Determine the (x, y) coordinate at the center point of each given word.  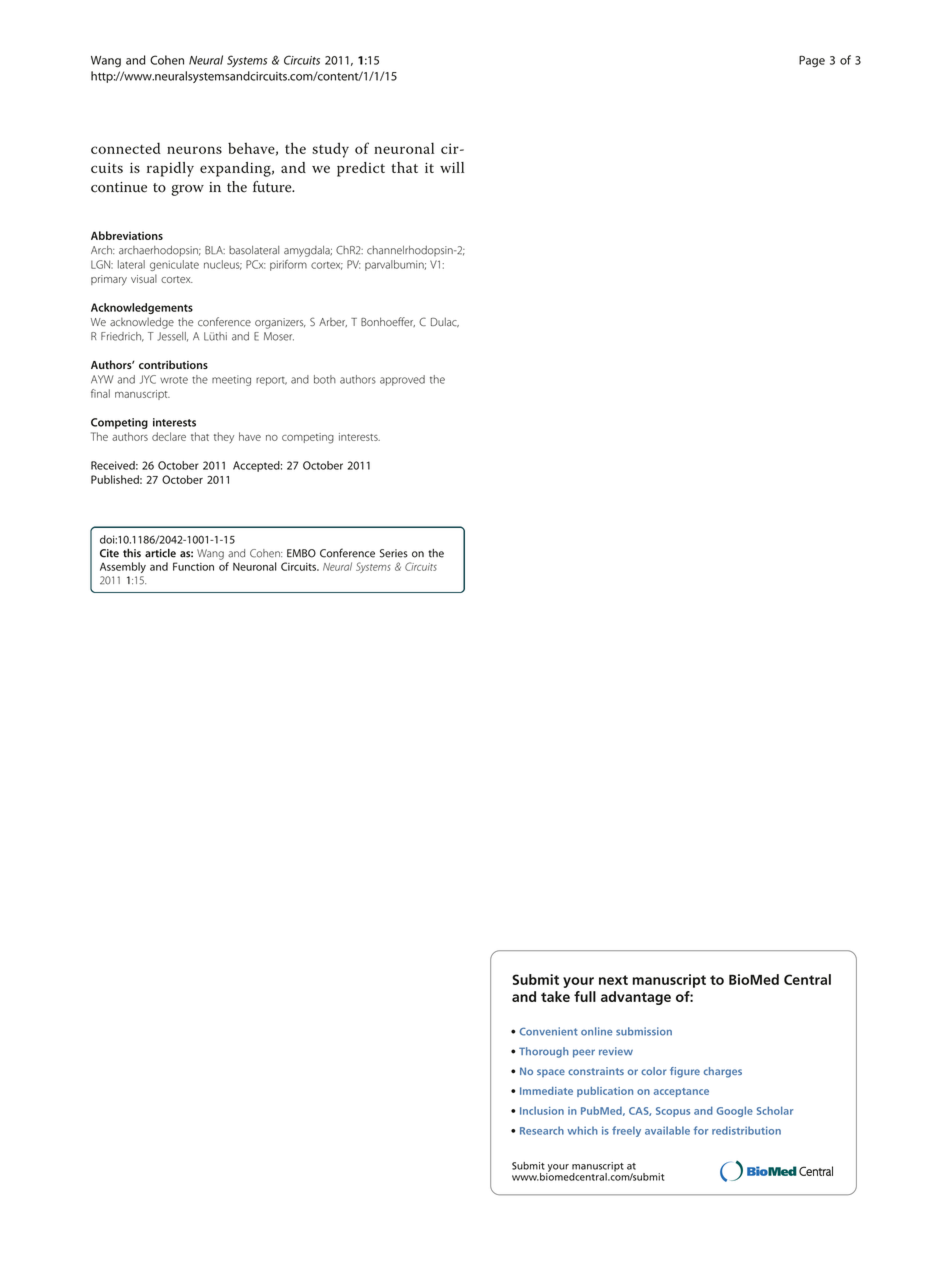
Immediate (546, 1091)
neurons (194, 150)
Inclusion (542, 1111)
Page (812, 61)
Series (394, 553)
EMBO (301, 553)
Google (735, 1111)
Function (193, 566)
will (452, 167)
